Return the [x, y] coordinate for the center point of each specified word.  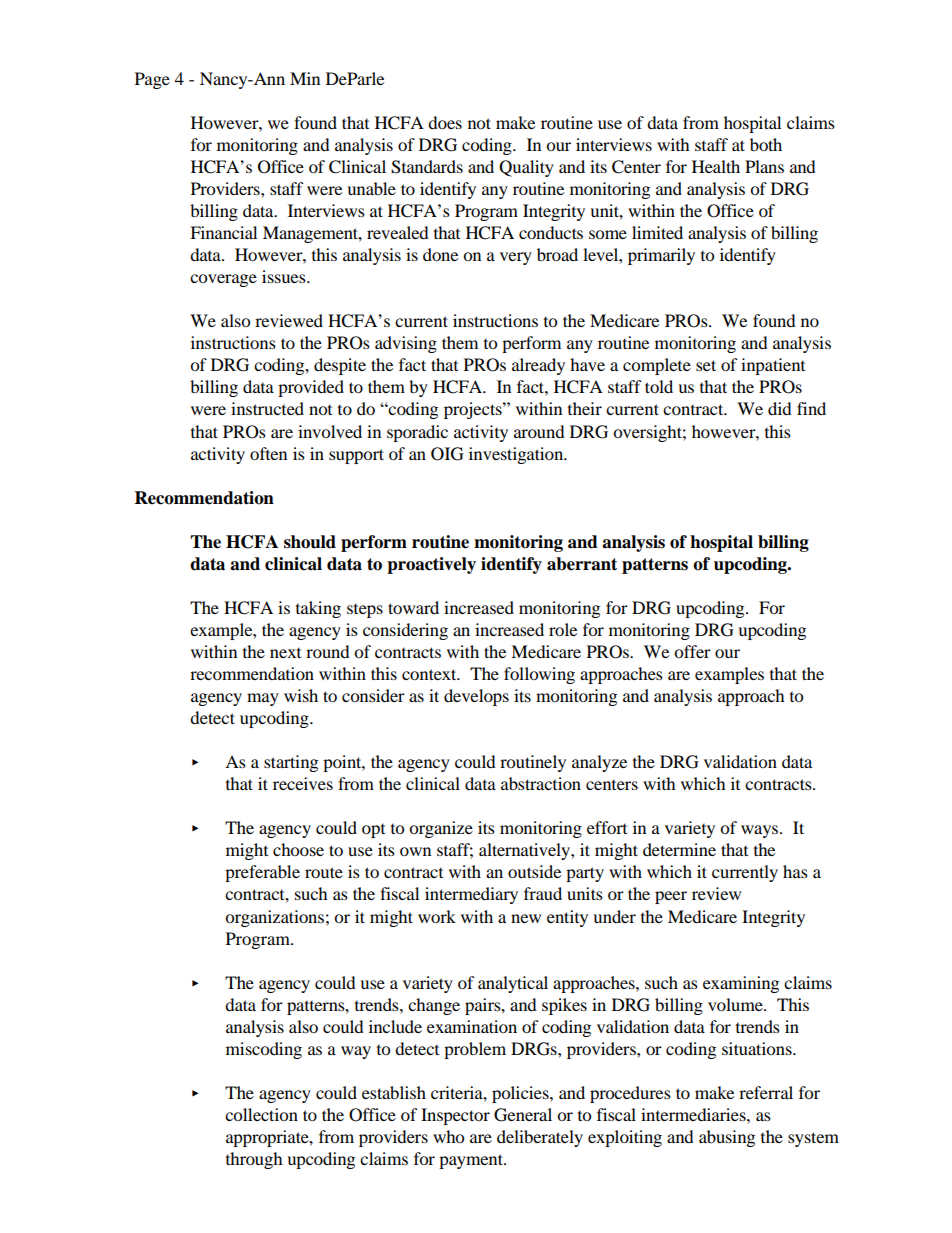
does [445, 122]
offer [692, 651]
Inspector [455, 1116]
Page [152, 80]
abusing [727, 1138]
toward [413, 607]
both [766, 144]
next [285, 653]
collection [261, 1114]
